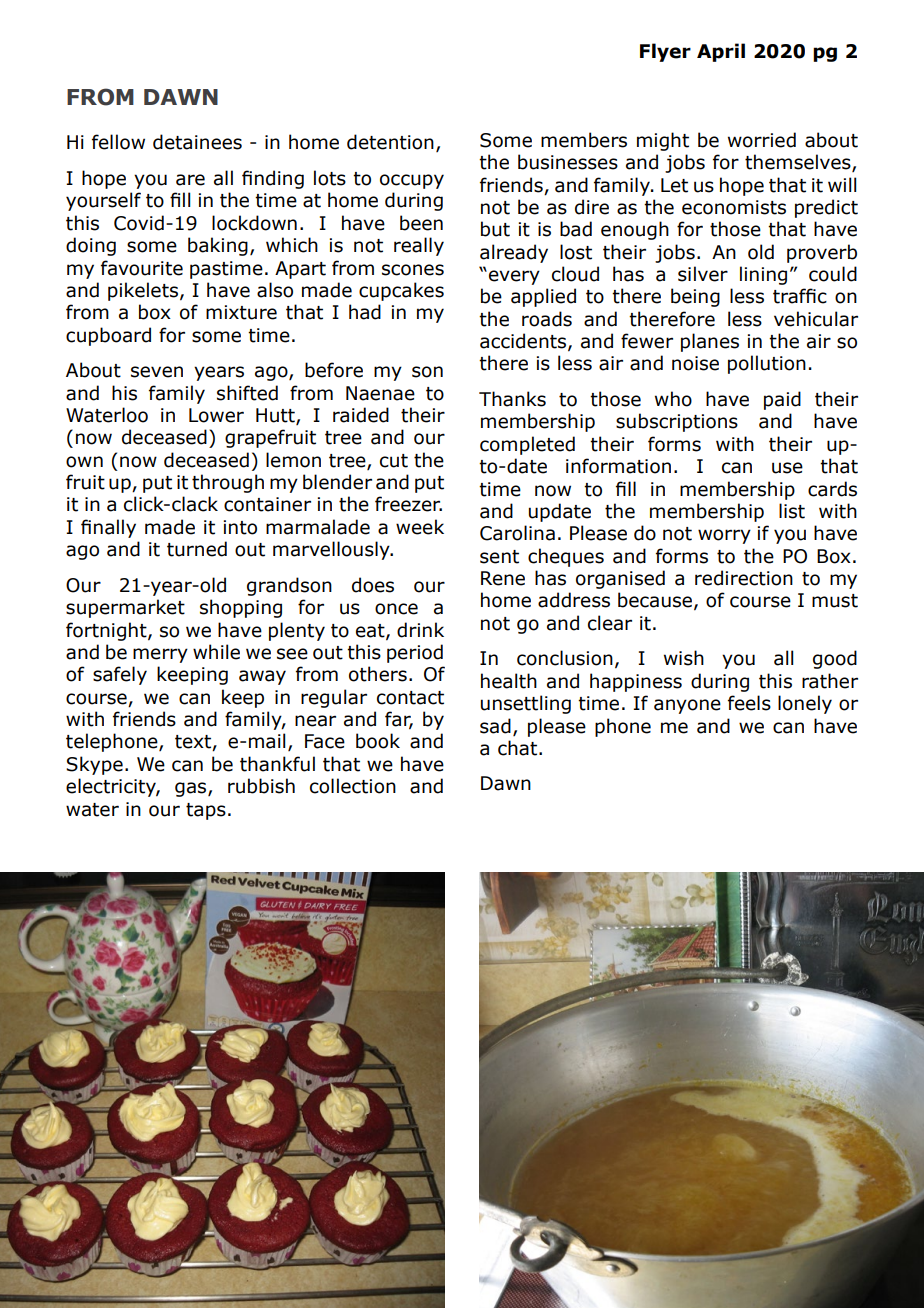 This screenshot has height=1308, width=924. Describe the element at coordinates (527, 445) in the screenshot. I see `completed` at that location.
